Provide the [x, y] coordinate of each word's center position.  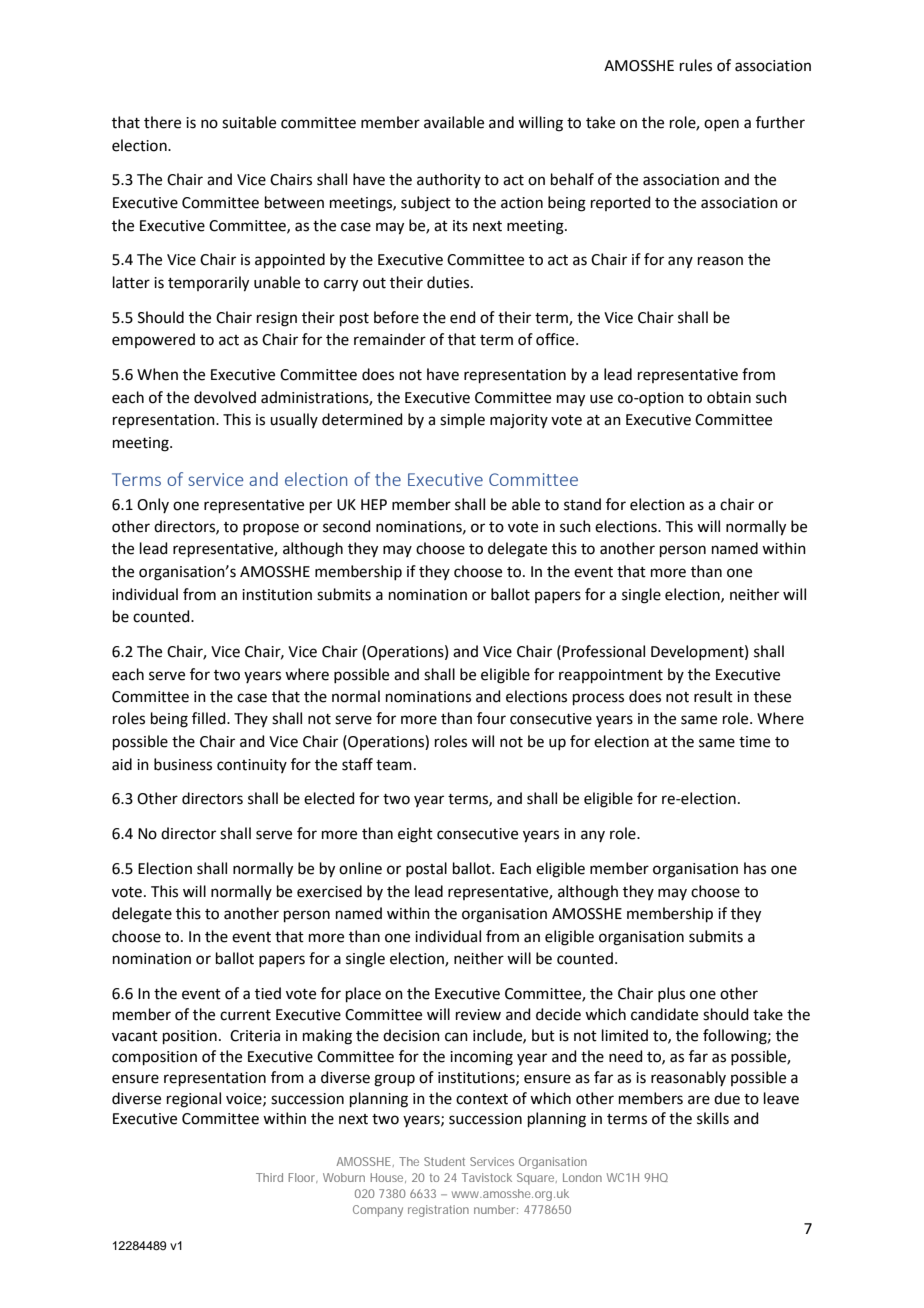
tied [268, 993]
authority [449, 180]
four [491, 718]
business [183, 764]
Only [153, 505]
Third [269, 1177]
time [754, 742]
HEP [374, 504]
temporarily [208, 284]
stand [582, 504]
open [721, 125]
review [478, 1015]
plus [671, 994]
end [463, 317]
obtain [729, 397]
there [162, 122]
